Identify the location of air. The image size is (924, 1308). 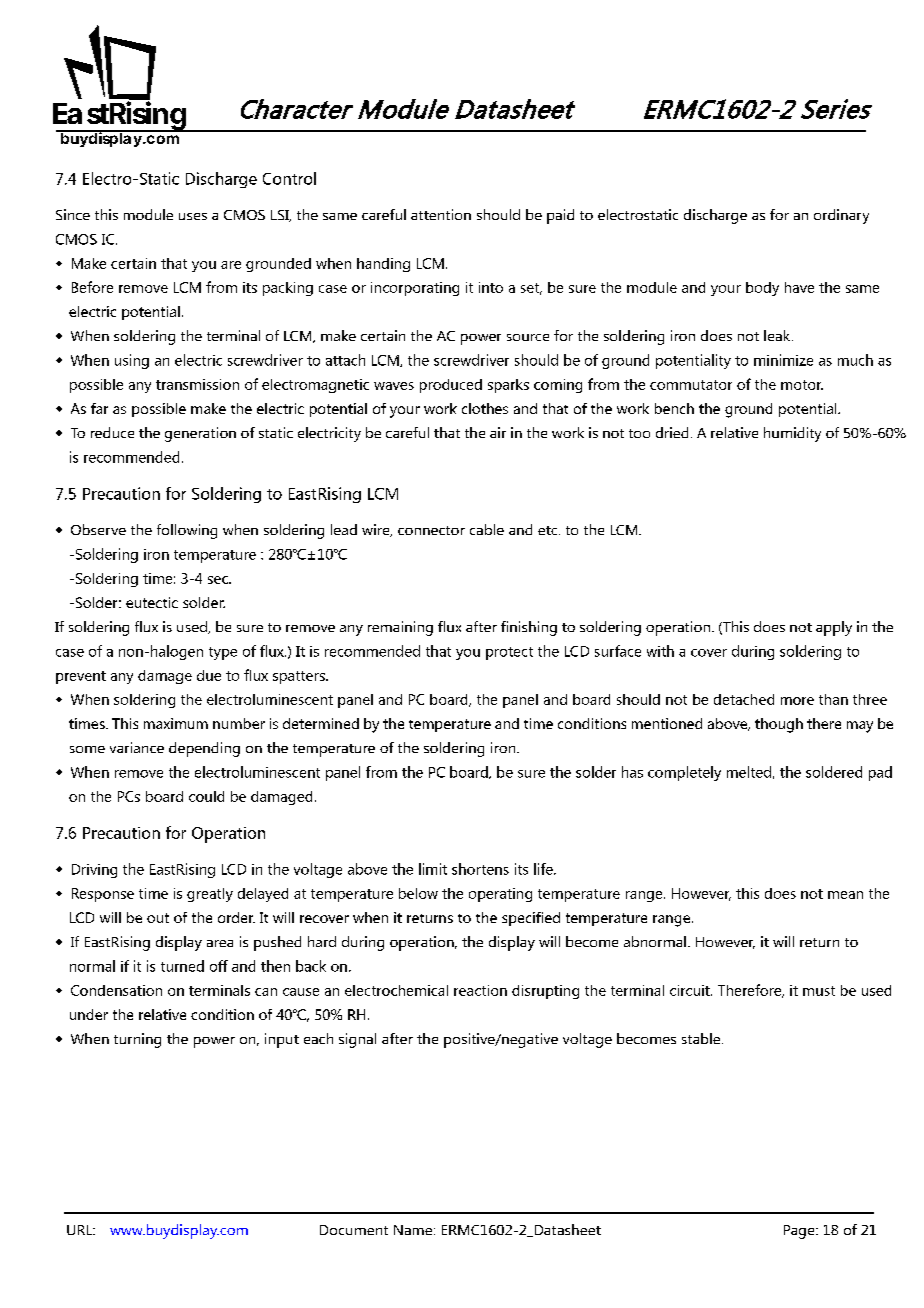
(498, 432).
